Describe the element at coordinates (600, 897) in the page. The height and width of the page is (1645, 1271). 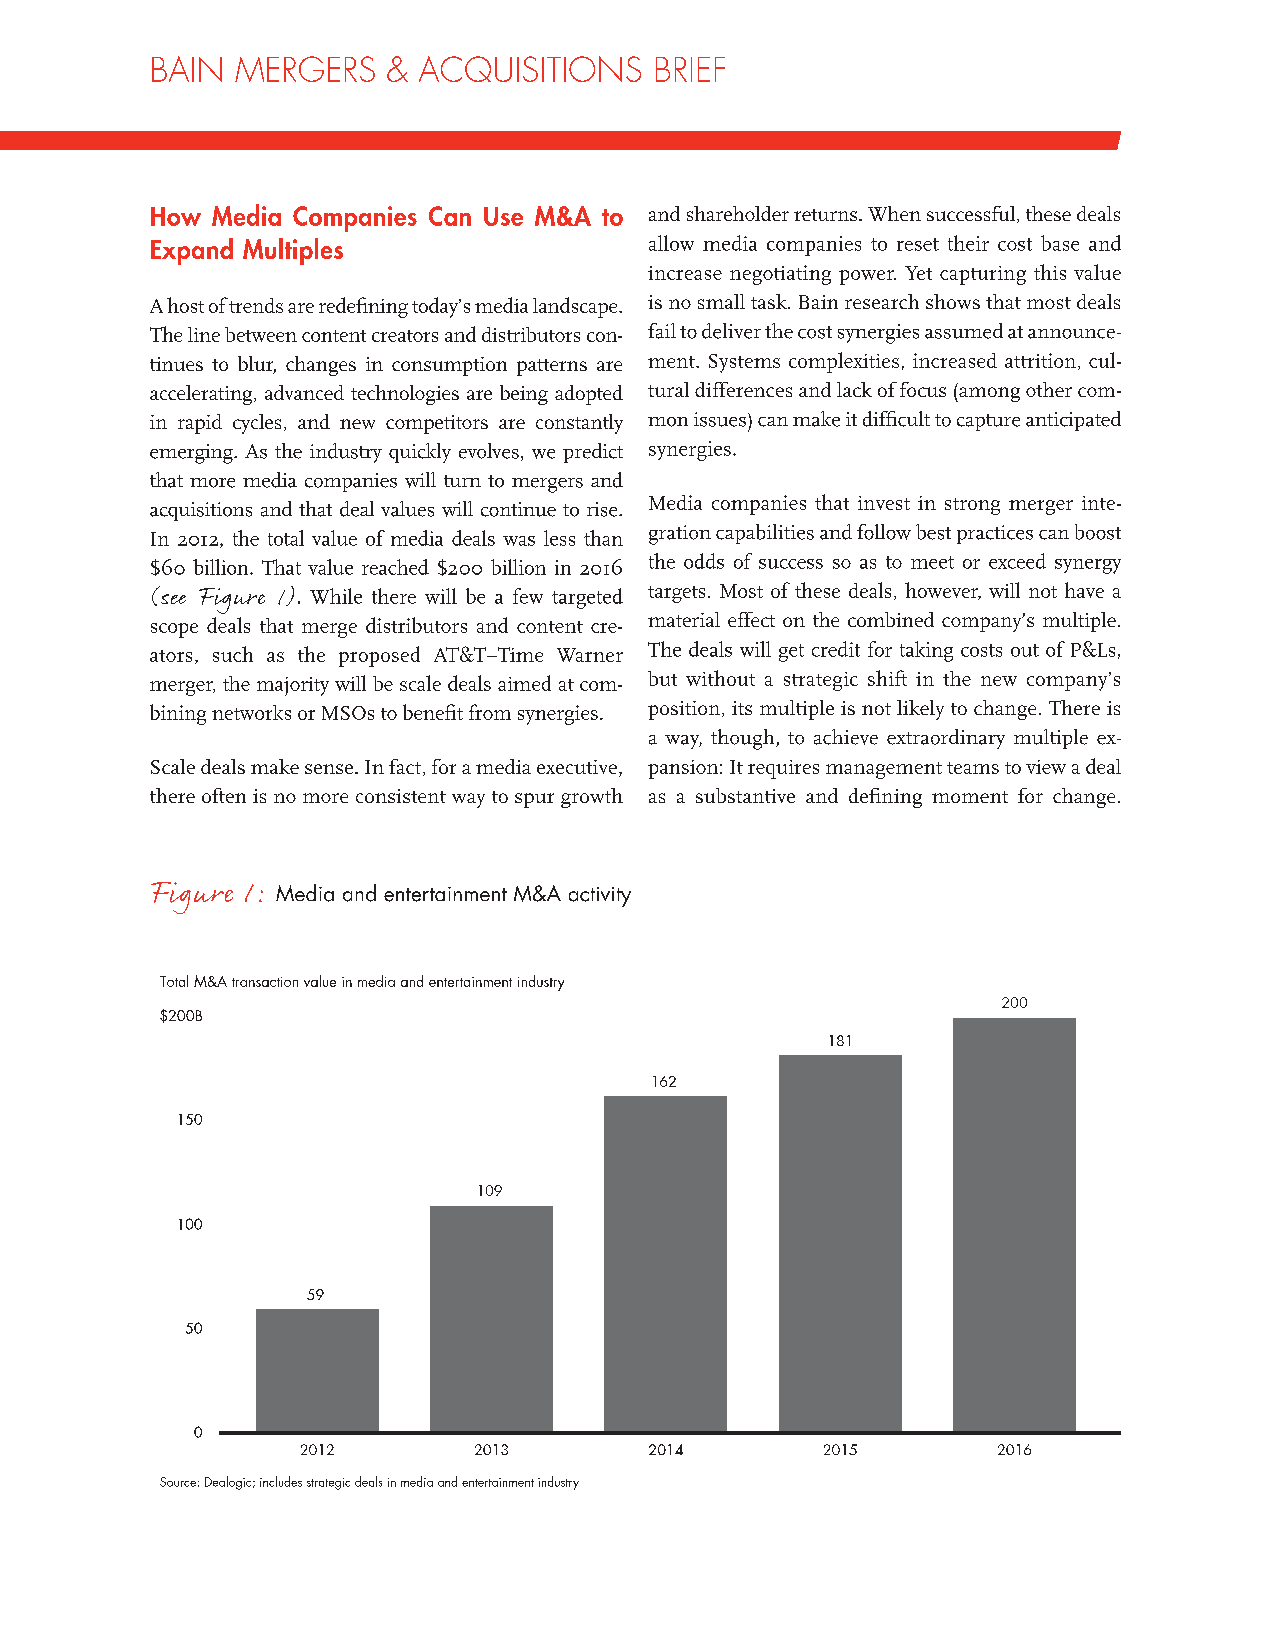
I see `activity` at that location.
